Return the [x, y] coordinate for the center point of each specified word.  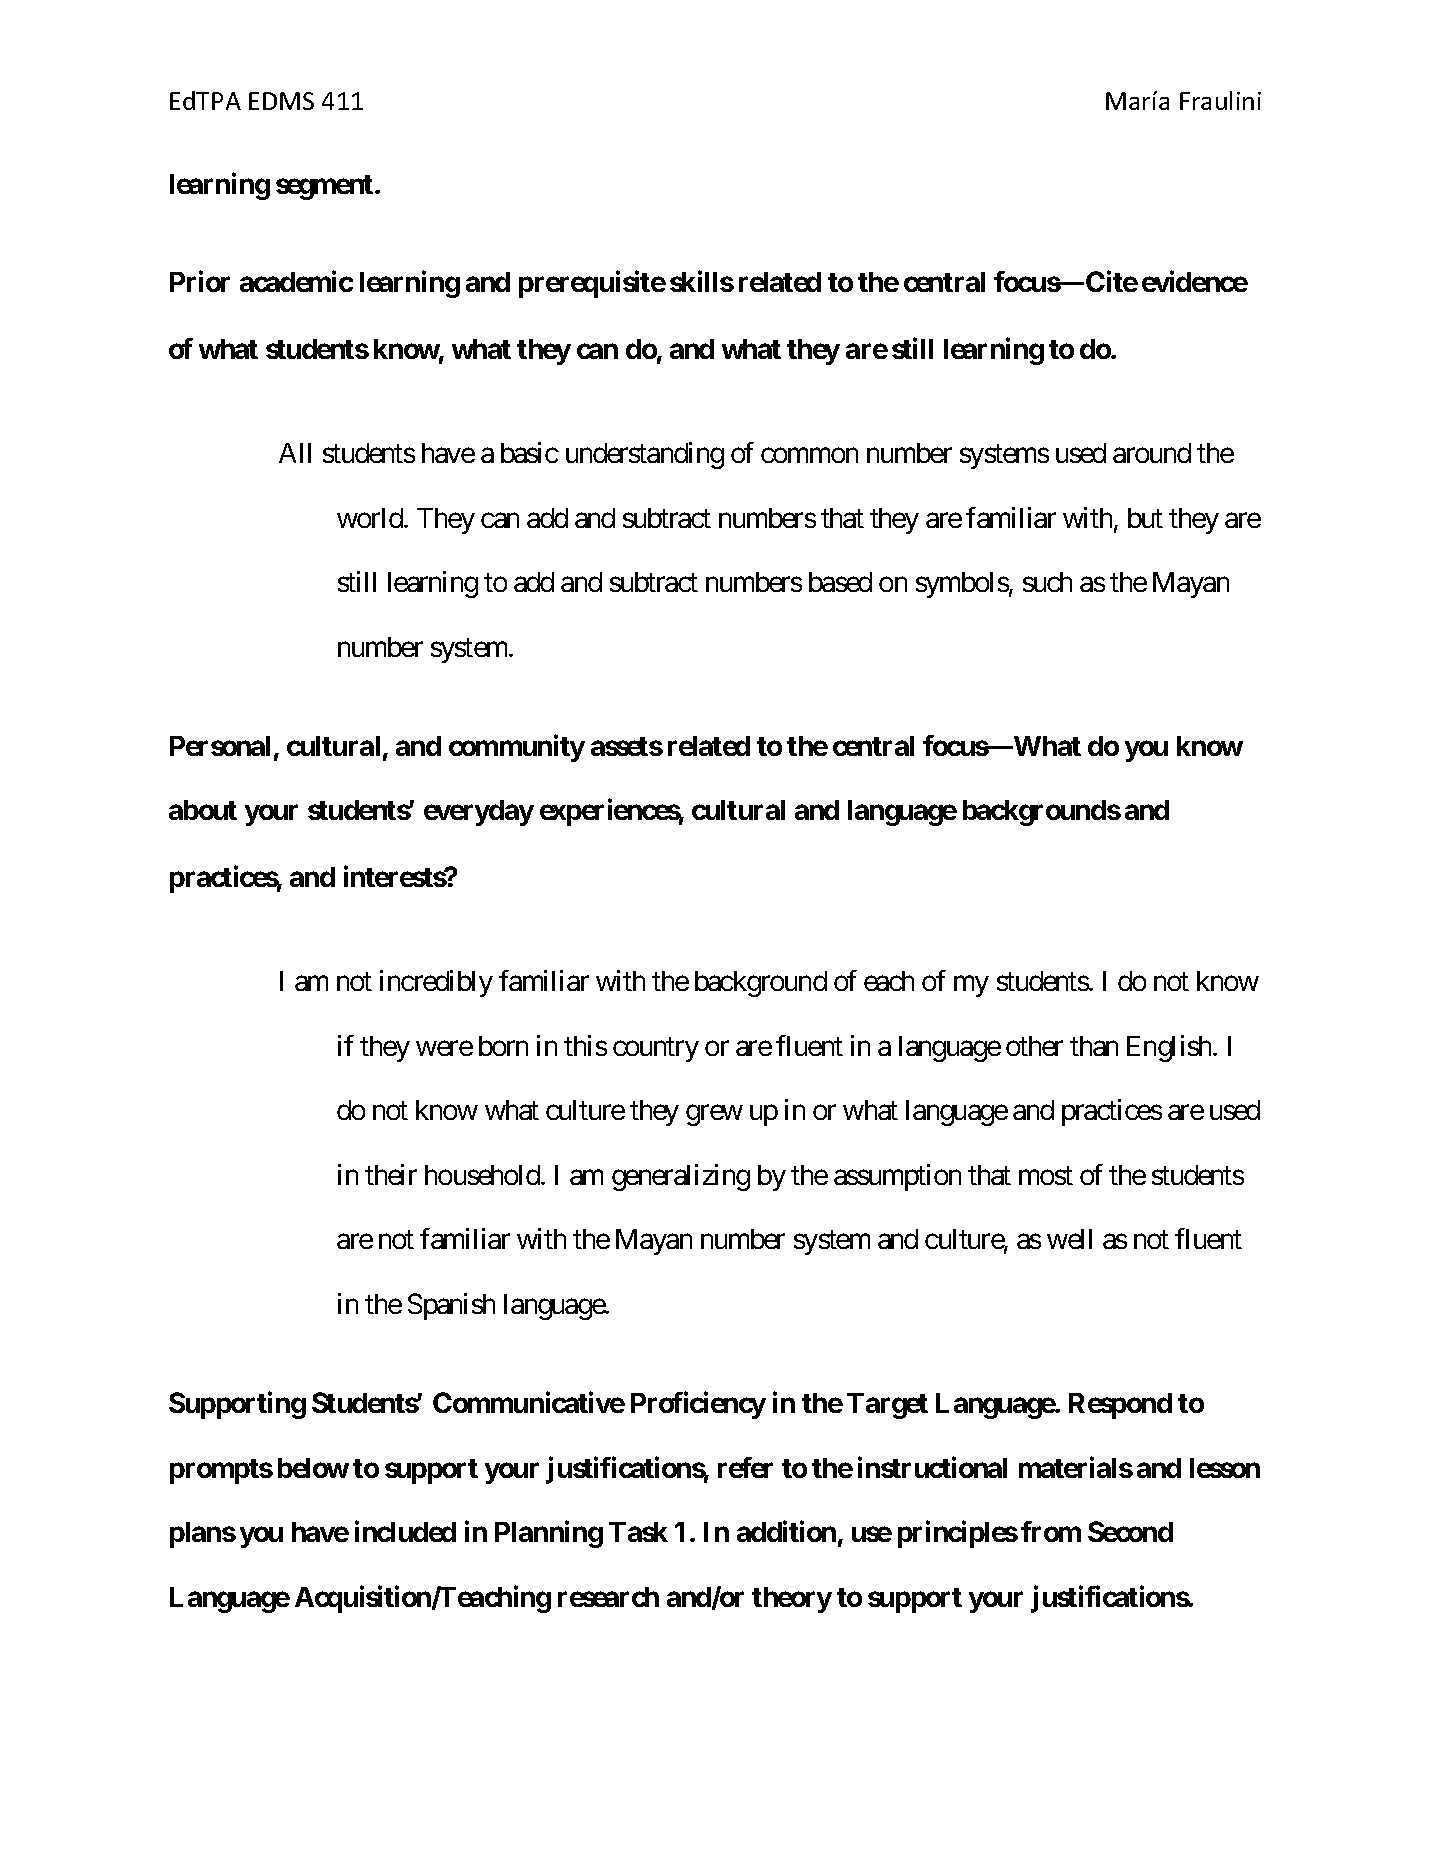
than [1094, 1046]
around [1152, 453]
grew [714, 1116]
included [405, 1531]
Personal [220, 746]
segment [326, 187]
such [1047, 582]
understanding [645, 455]
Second [1130, 1531]
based [840, 582]
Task [638, 1532]
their [391, 1174]
